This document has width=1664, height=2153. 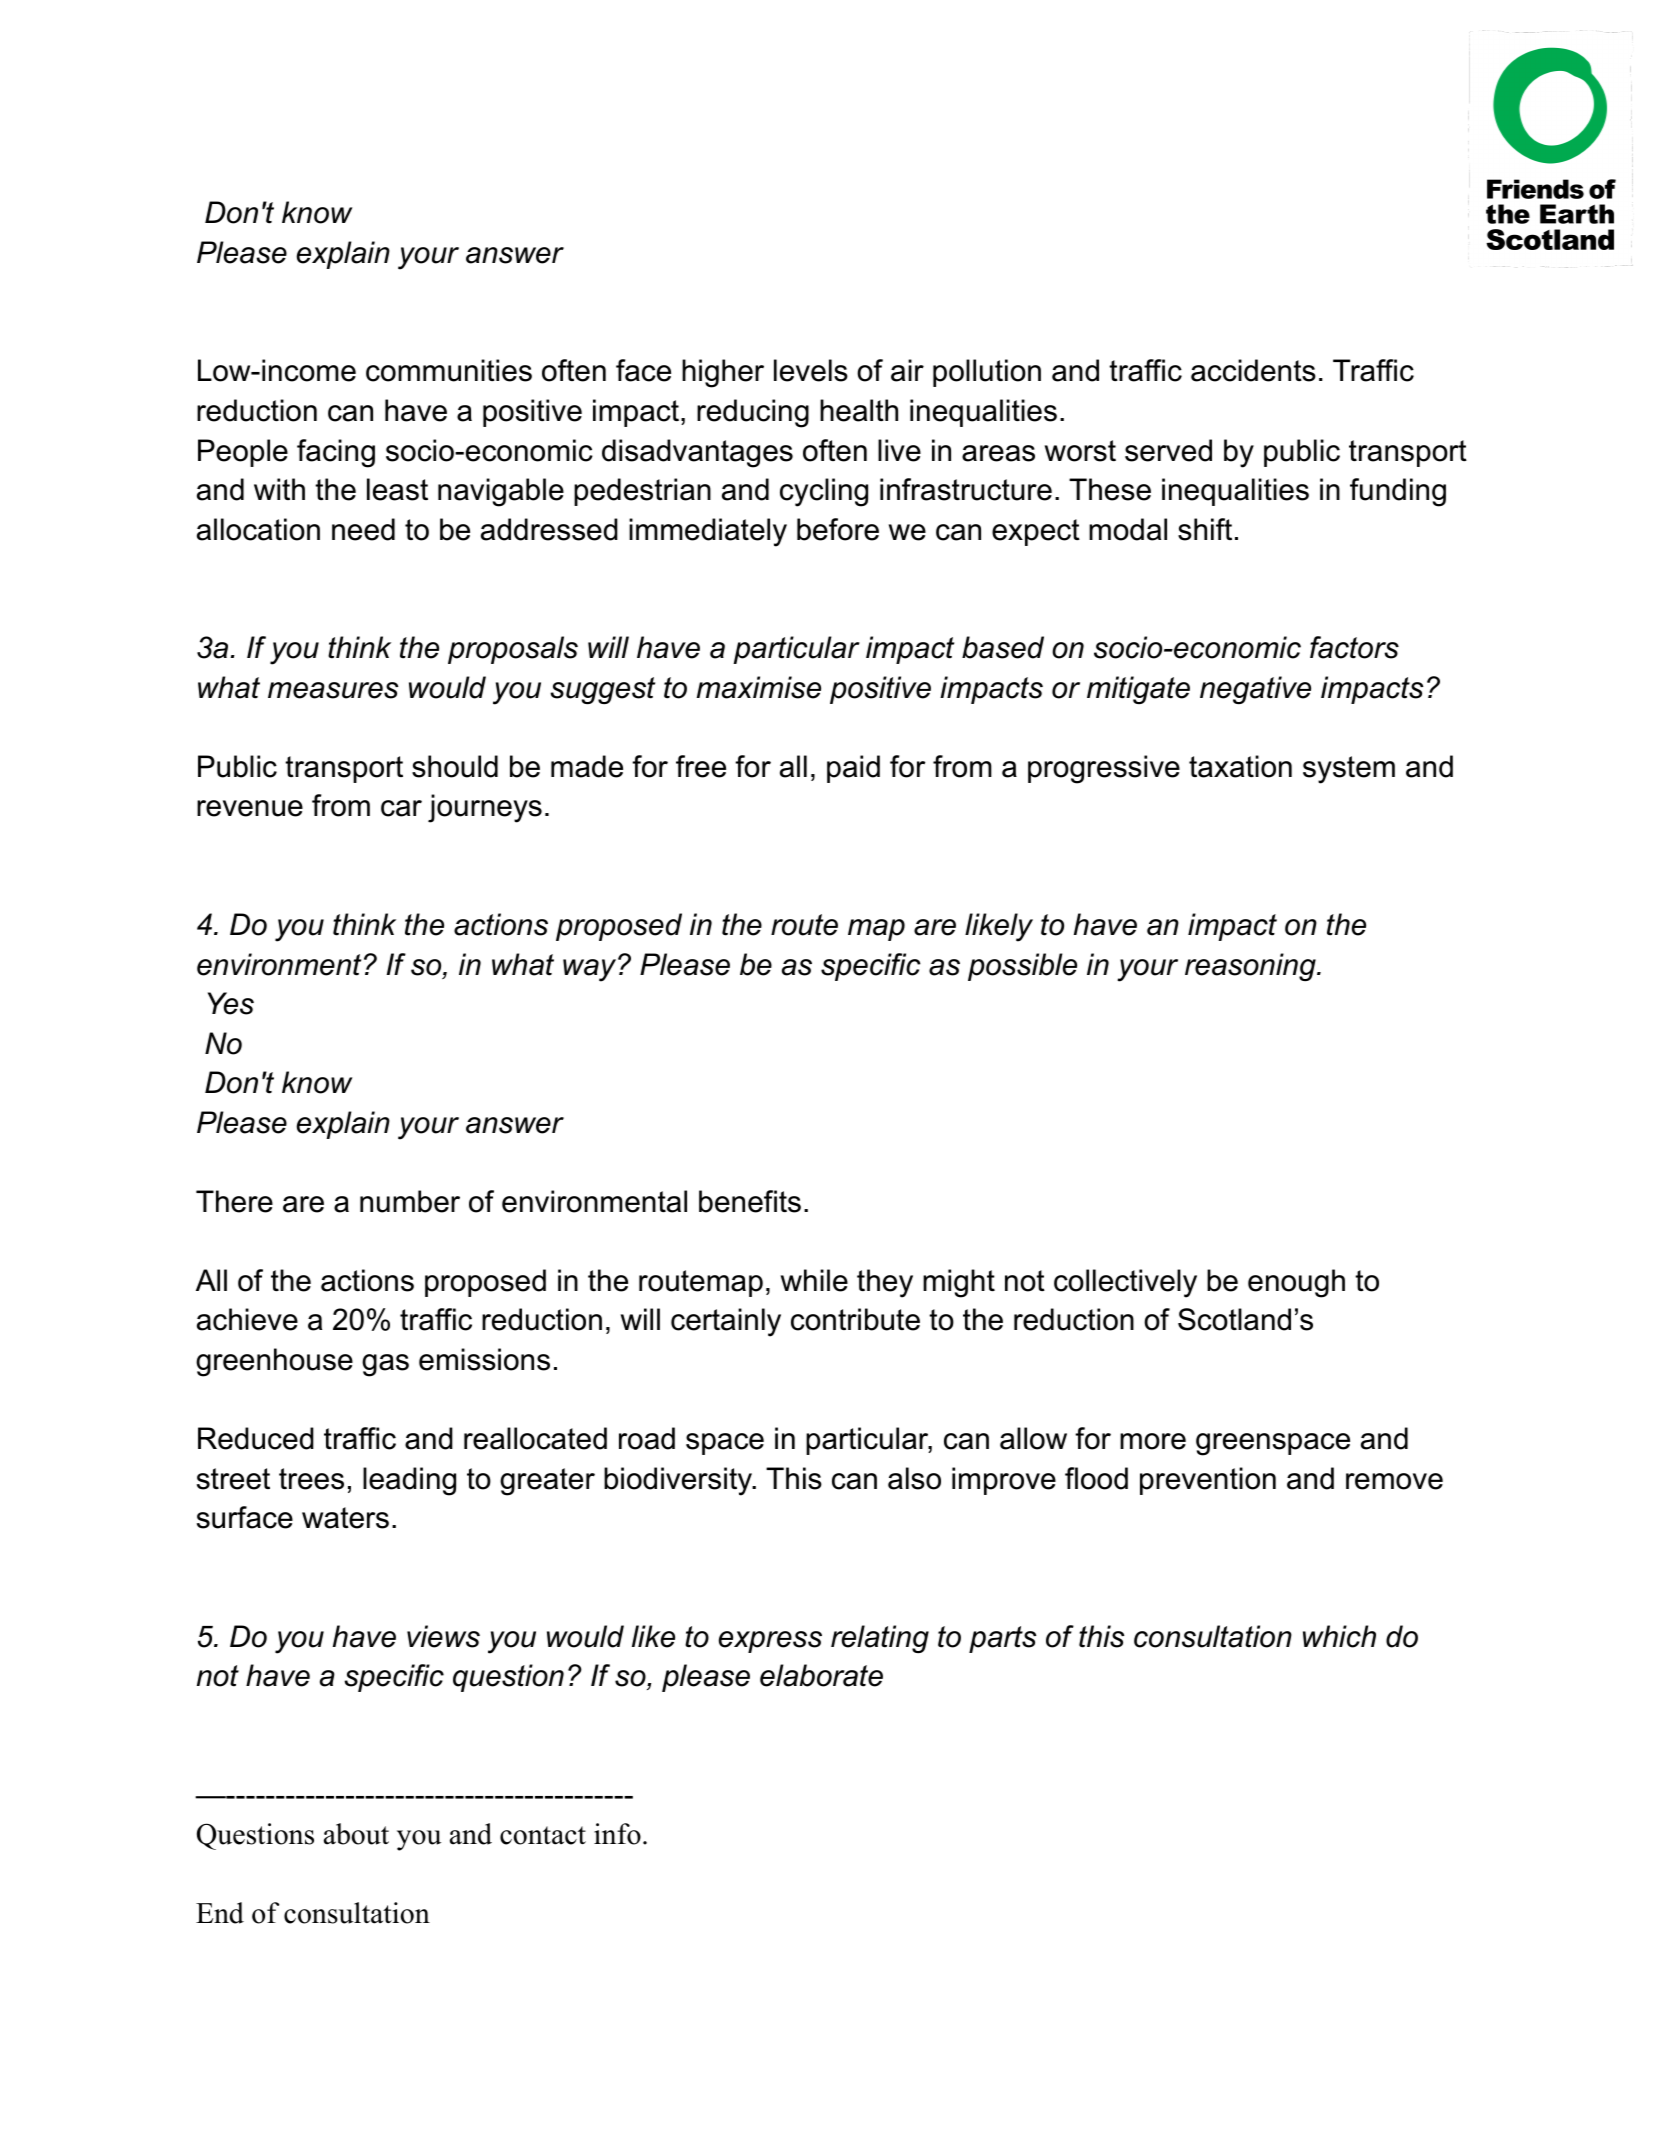 What do you see at coordinates (617, 1834) in the document?
I see `info` at bounding box center [617, 1834].
